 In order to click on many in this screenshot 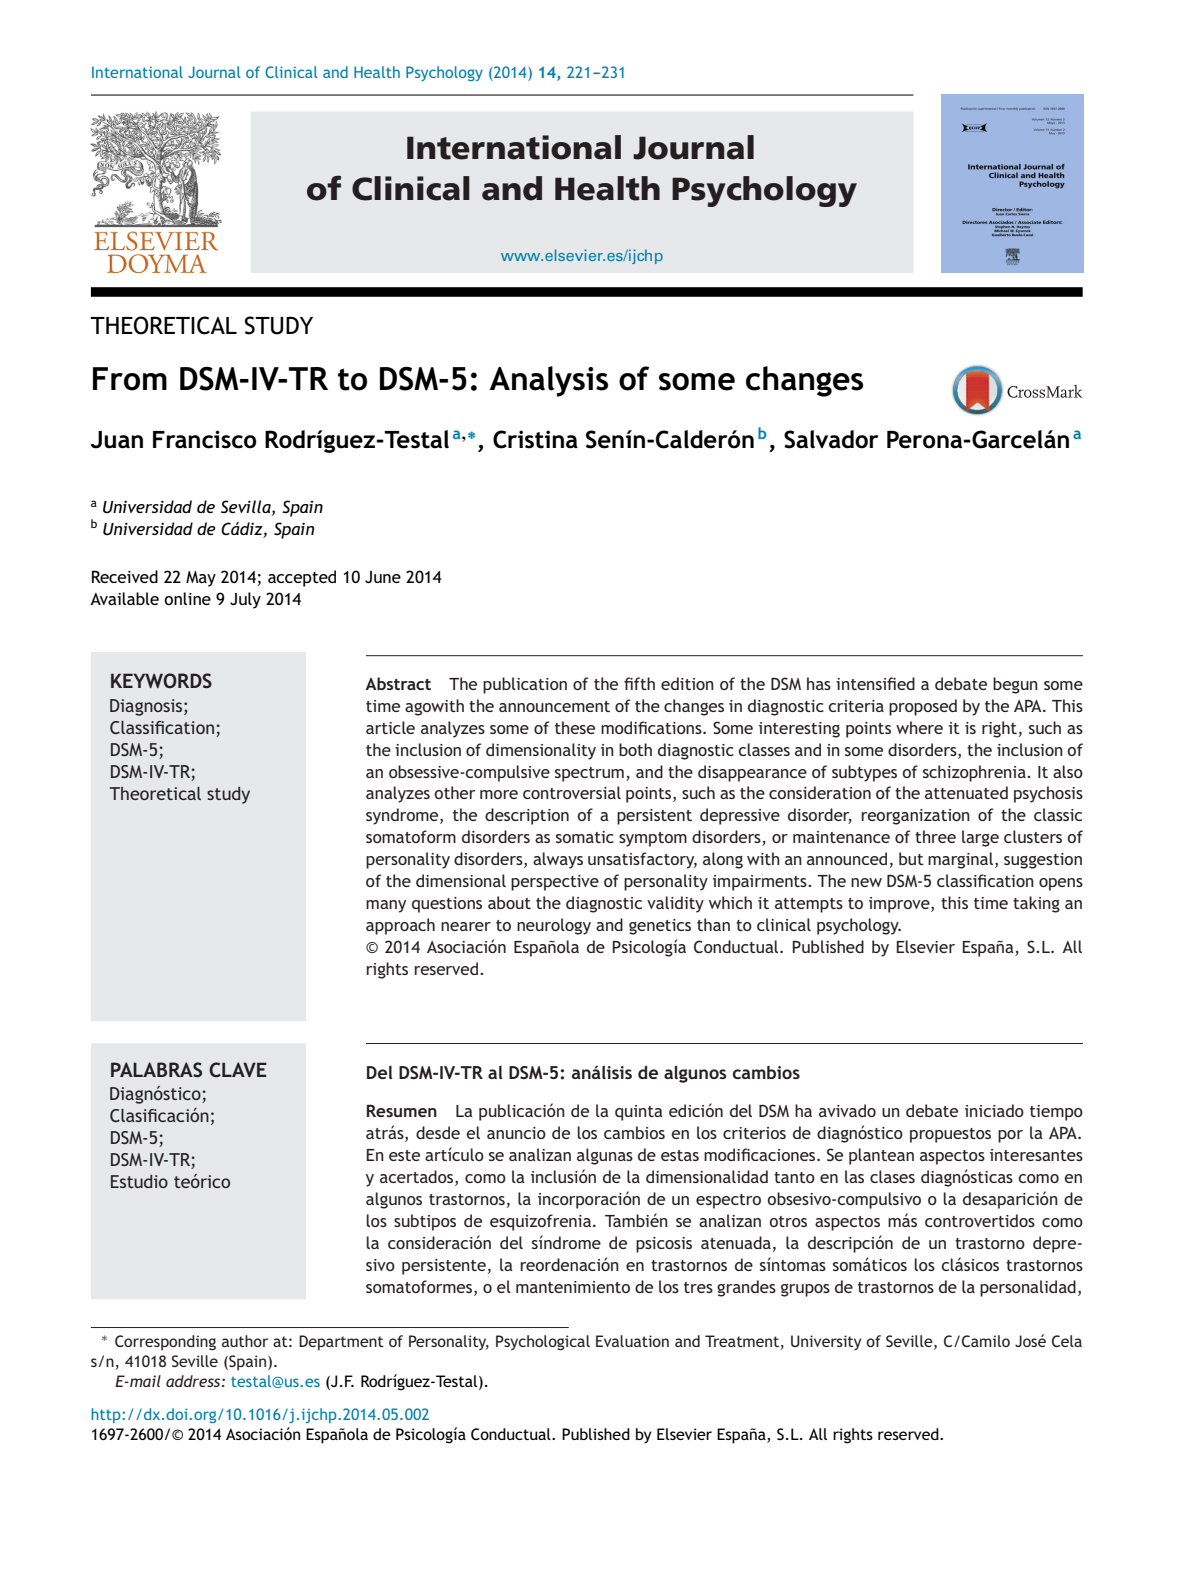, I will do `click(386, 906)`.
